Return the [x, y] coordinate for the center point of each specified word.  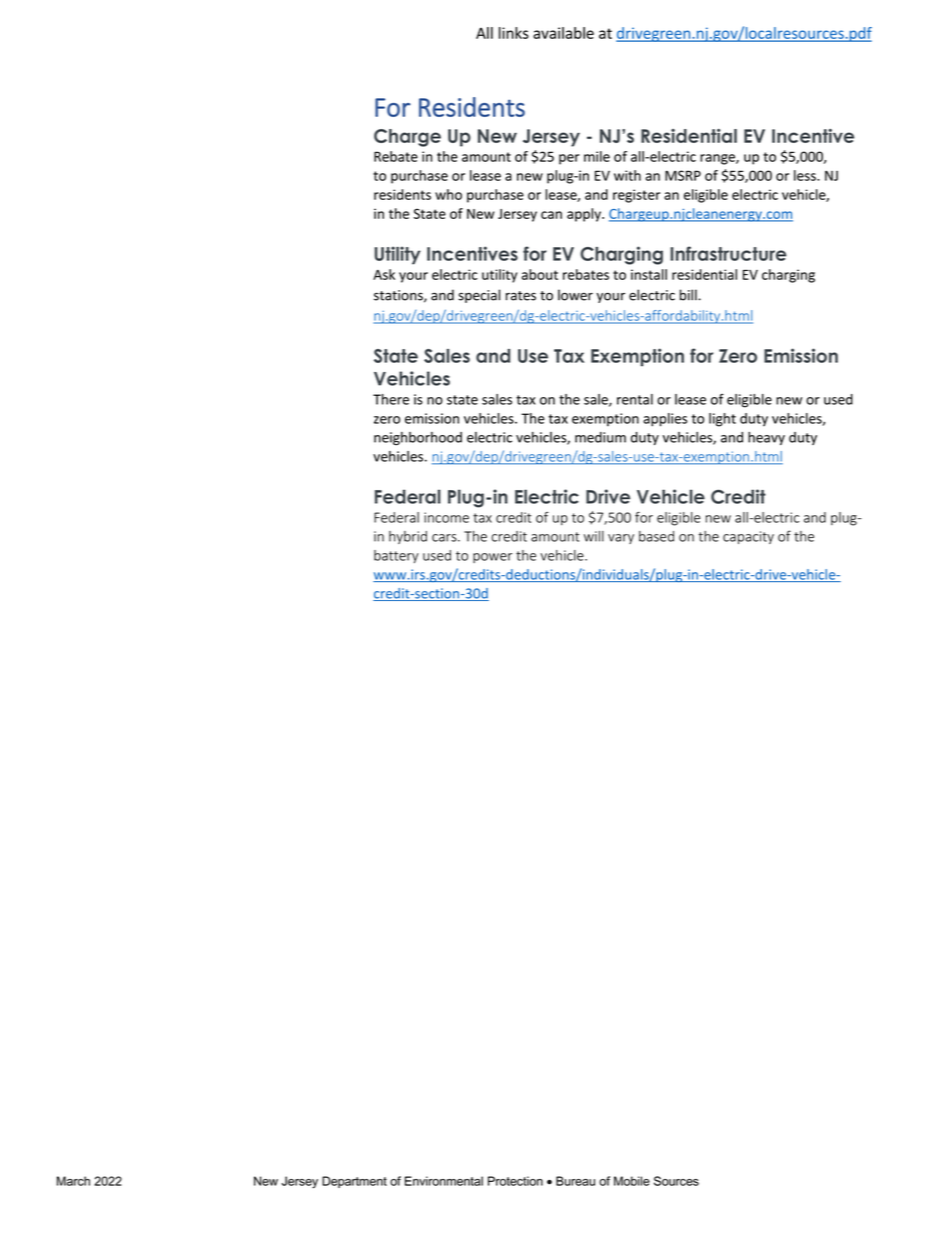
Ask [384, 274]
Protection [515, 1181]
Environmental [444, 1181]
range [718, 159]
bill [689, 295]
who [448, 194]
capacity [748, 537]
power [492, 558]
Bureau [575, 1181]
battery [396, 556]
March [73, 1181]
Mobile [632, 1181]
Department [354, 1182]
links [514, 33]
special [479, 296]
